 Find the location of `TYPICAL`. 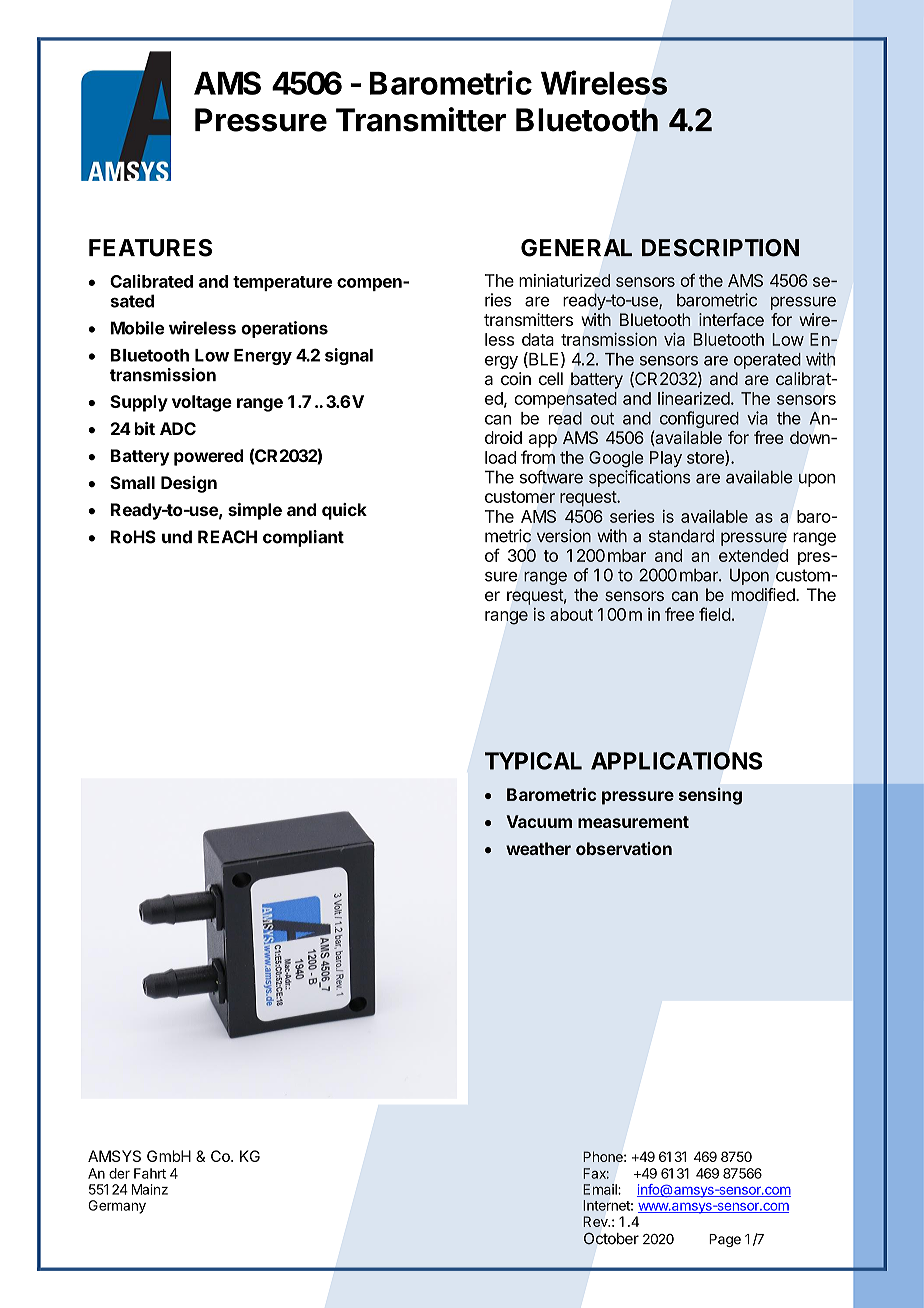

TYPICAL is located at coordinates (533, 761).
